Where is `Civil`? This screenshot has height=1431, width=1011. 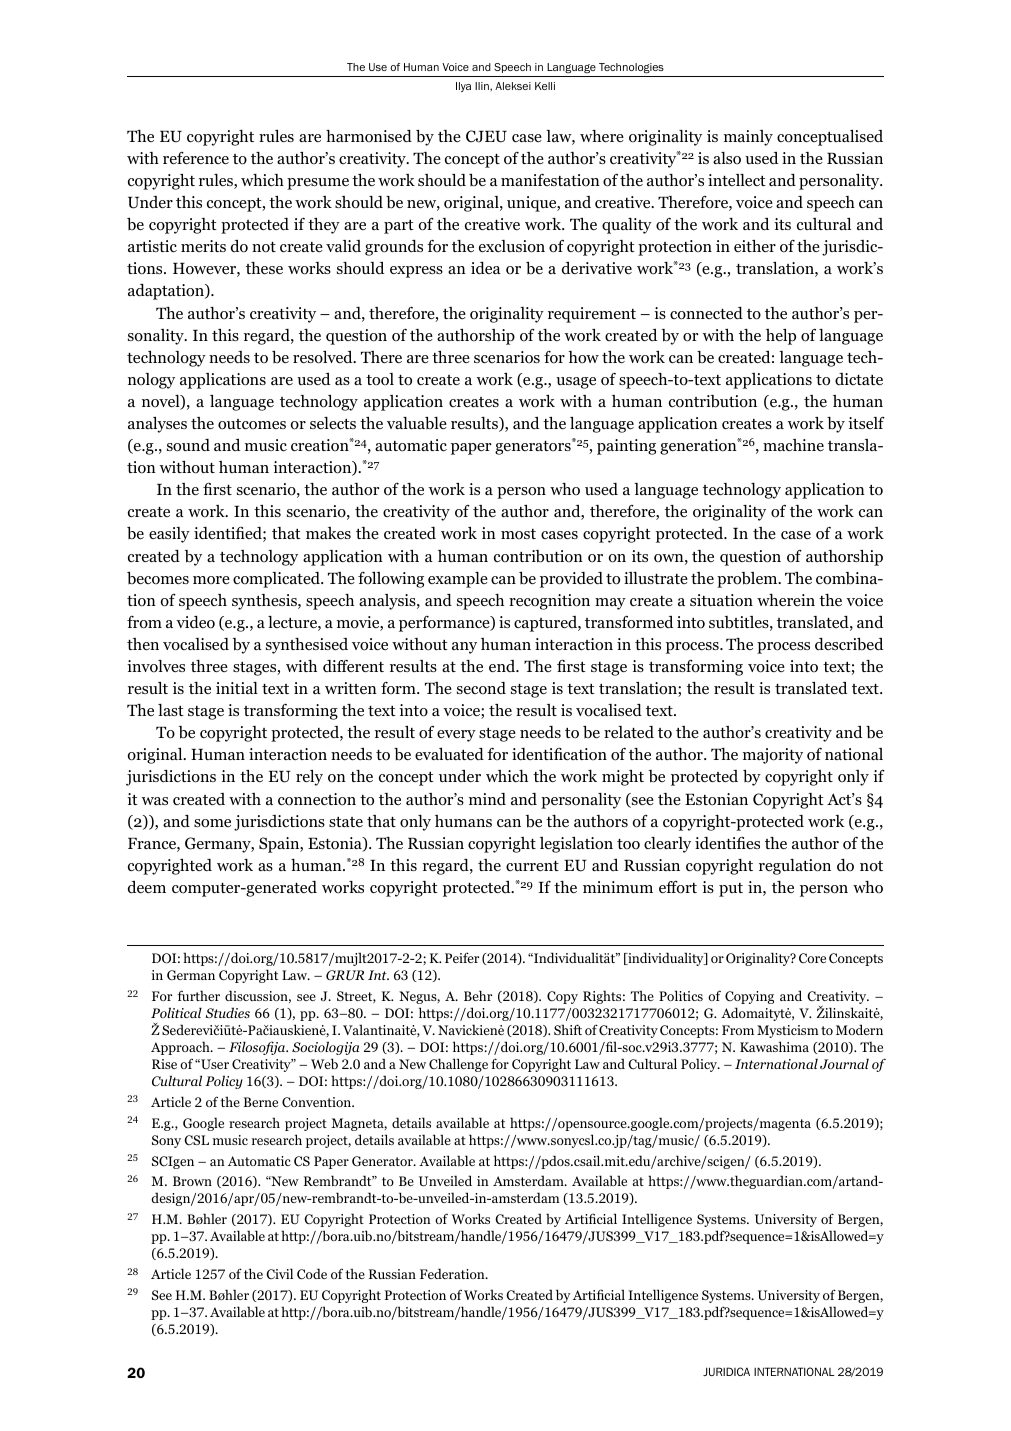 Civil is located at coordinates (279, 1273).
